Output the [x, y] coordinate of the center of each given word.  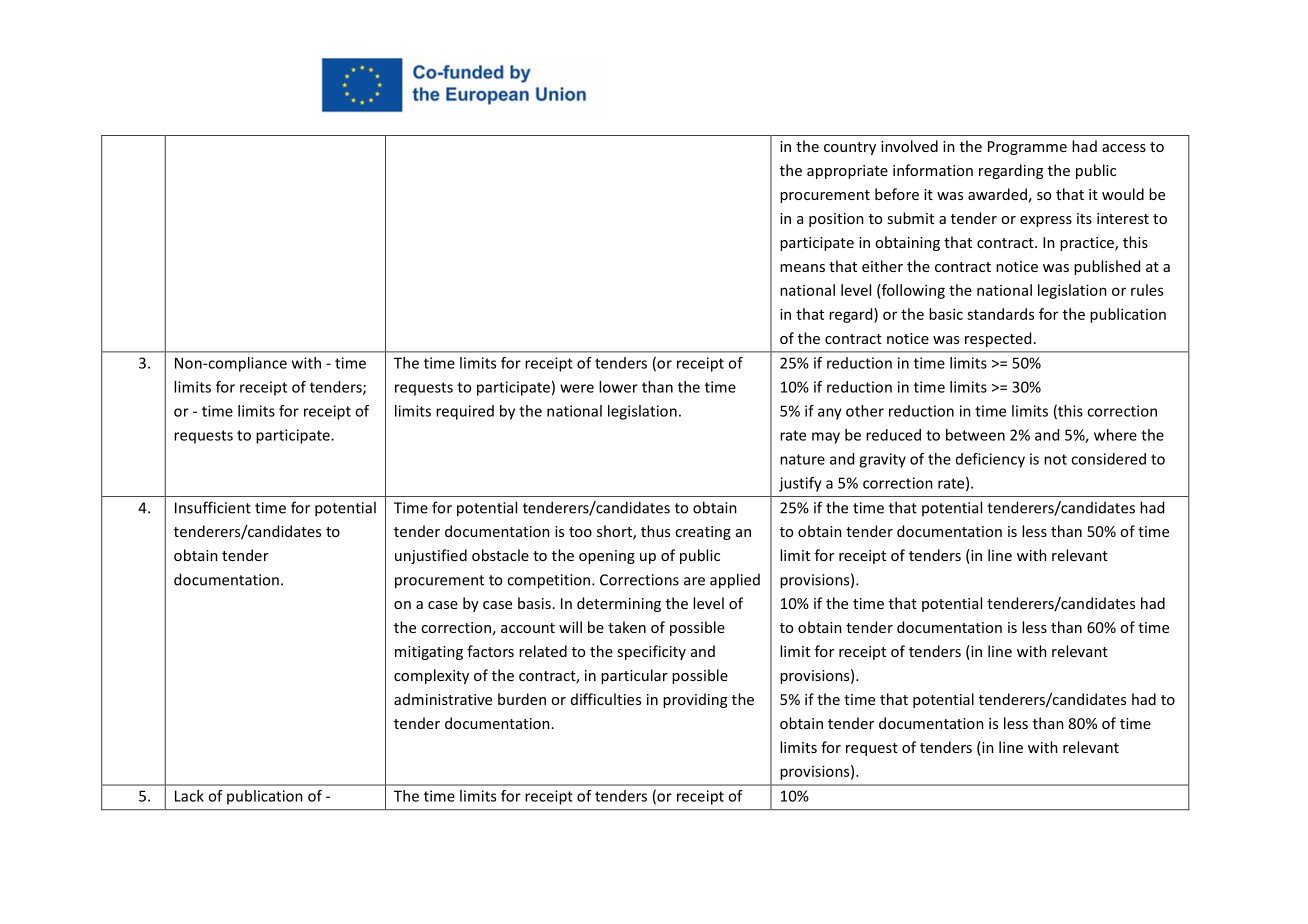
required [465, 412]
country [850, 148]
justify [800, 484]
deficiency [990, 460]
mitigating [429, 653]
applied [735, 581]
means [802, 268]
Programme [1027, 148]
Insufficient [213, 507]
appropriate [847, 172]
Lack [189, 796]
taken [627, 627]
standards [1000, 314]
